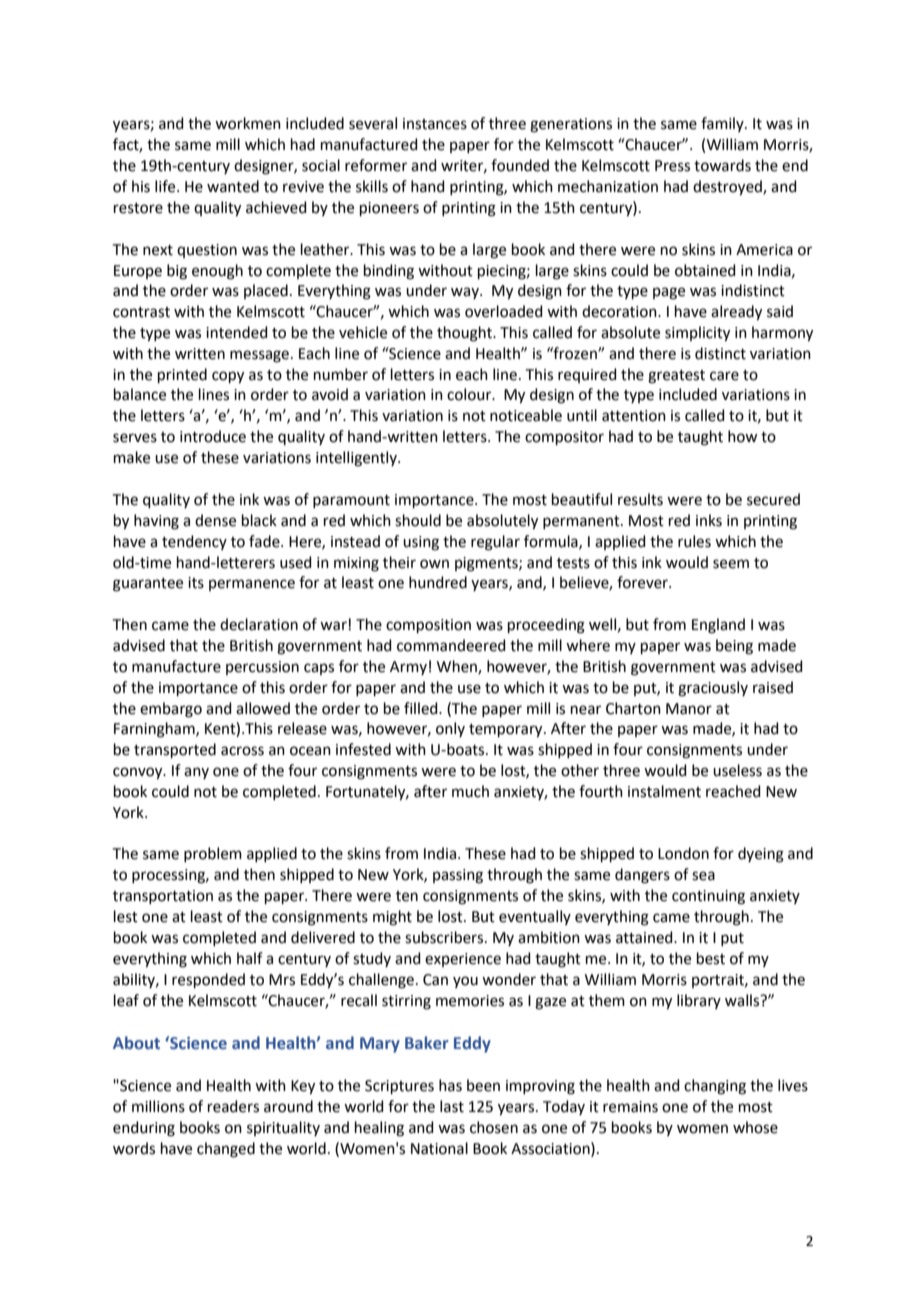 This screenshot has width=924, height=1308. What do you see at coordinates (703, 876) in the screenshot?
I see `sea` at bounding box center [703, 876].
